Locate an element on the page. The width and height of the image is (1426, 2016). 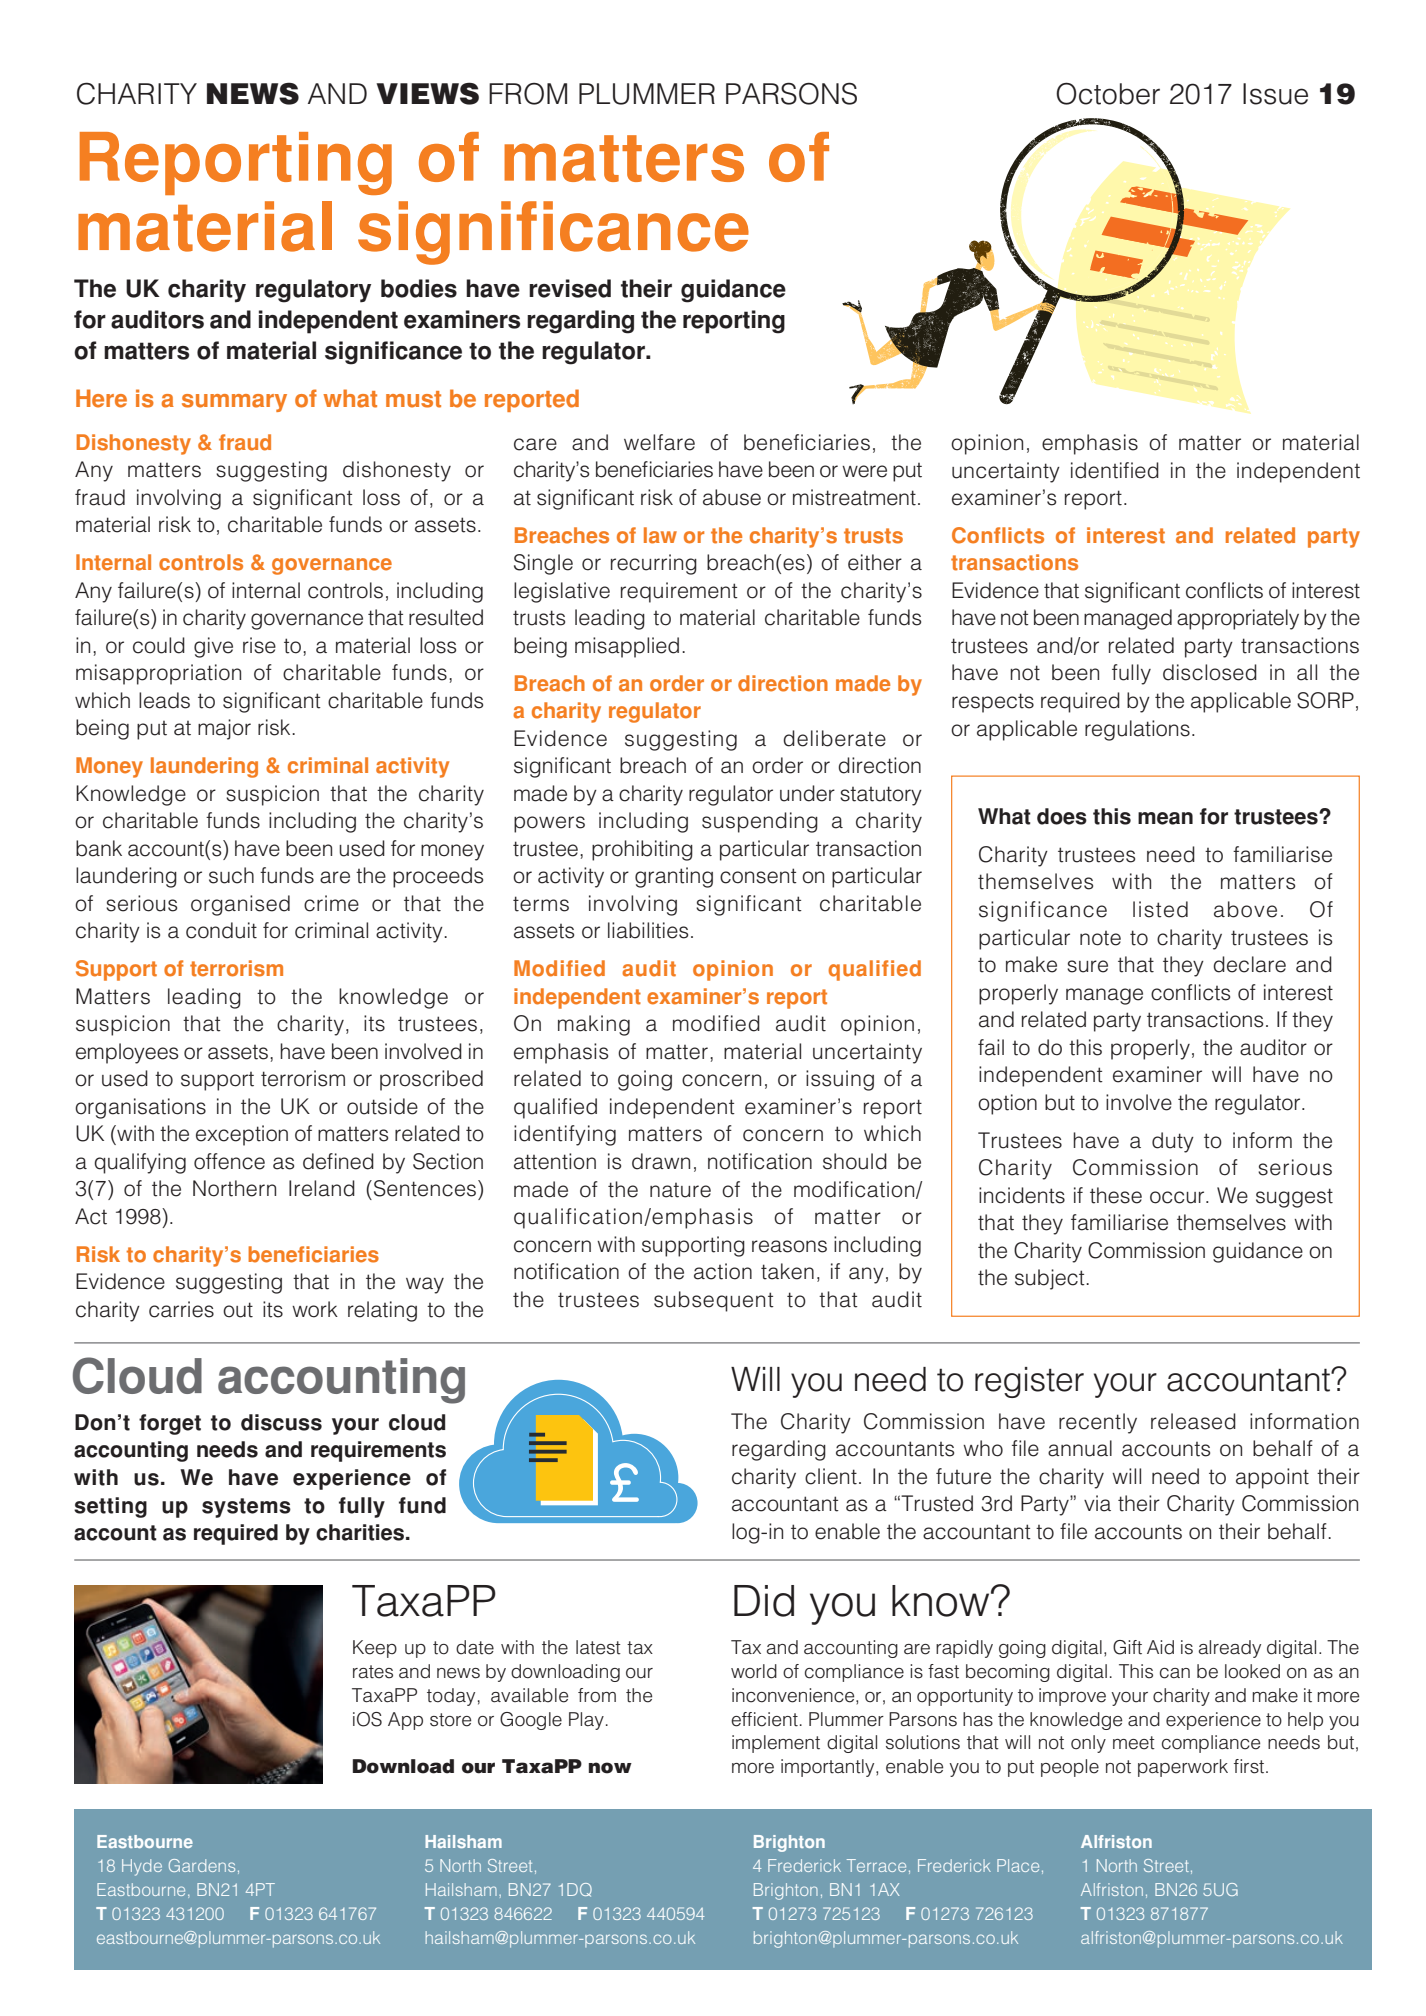
sure is located at coordinates (1087, 966).
